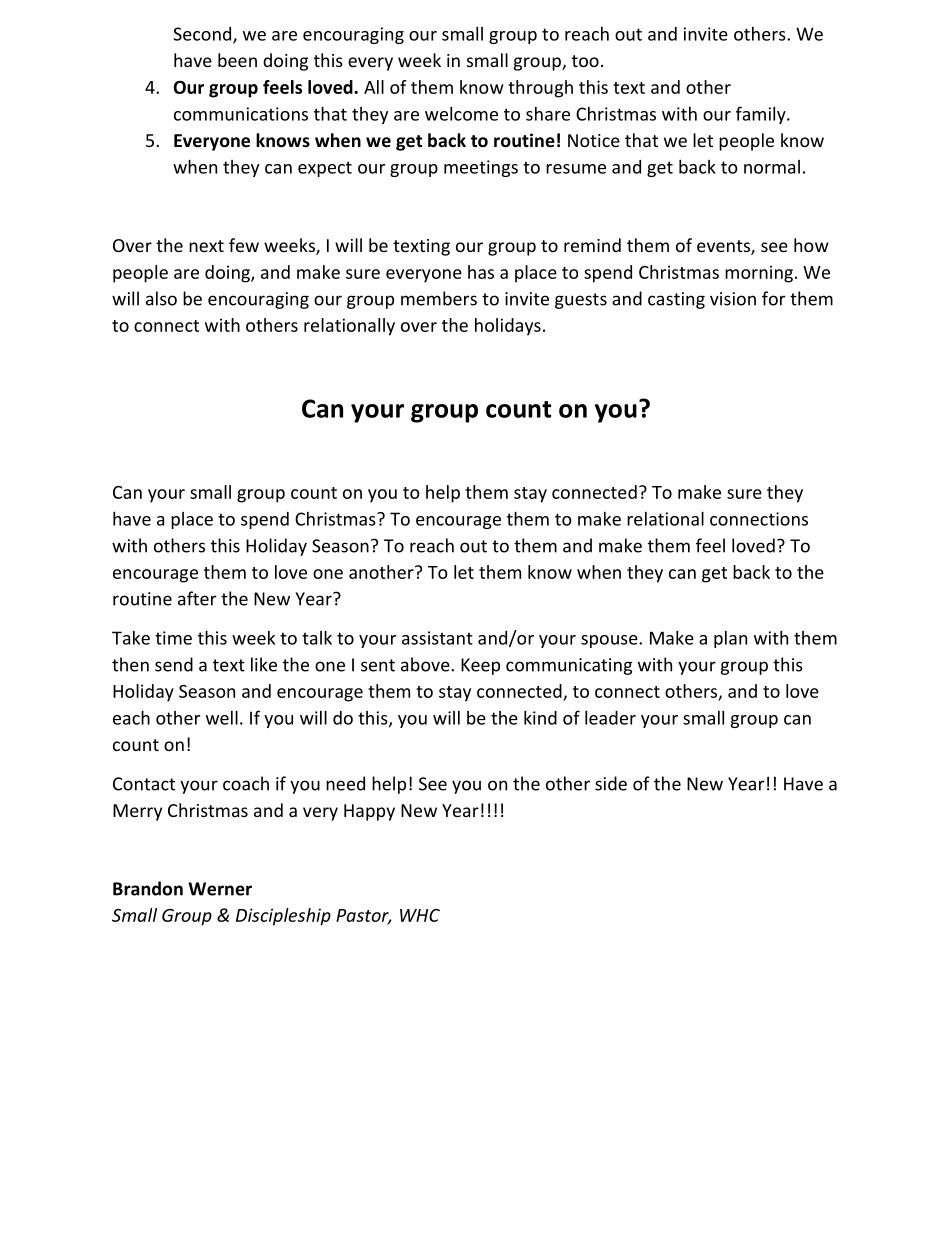  What do you see at coordinates (237, 60) in the screenshot?
I see `been` at bounding box center [237, 60].
